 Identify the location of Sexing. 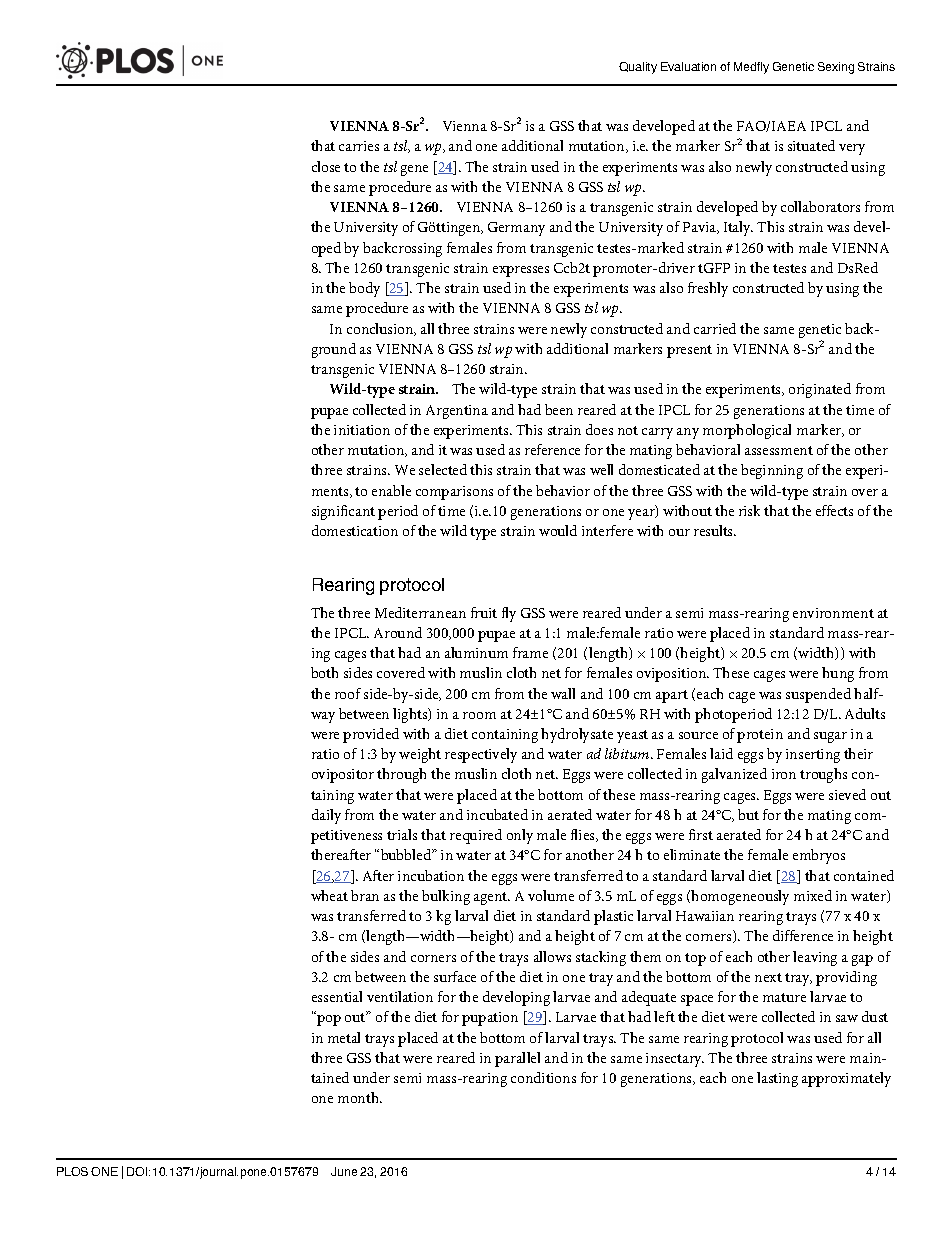
(836, 68).
